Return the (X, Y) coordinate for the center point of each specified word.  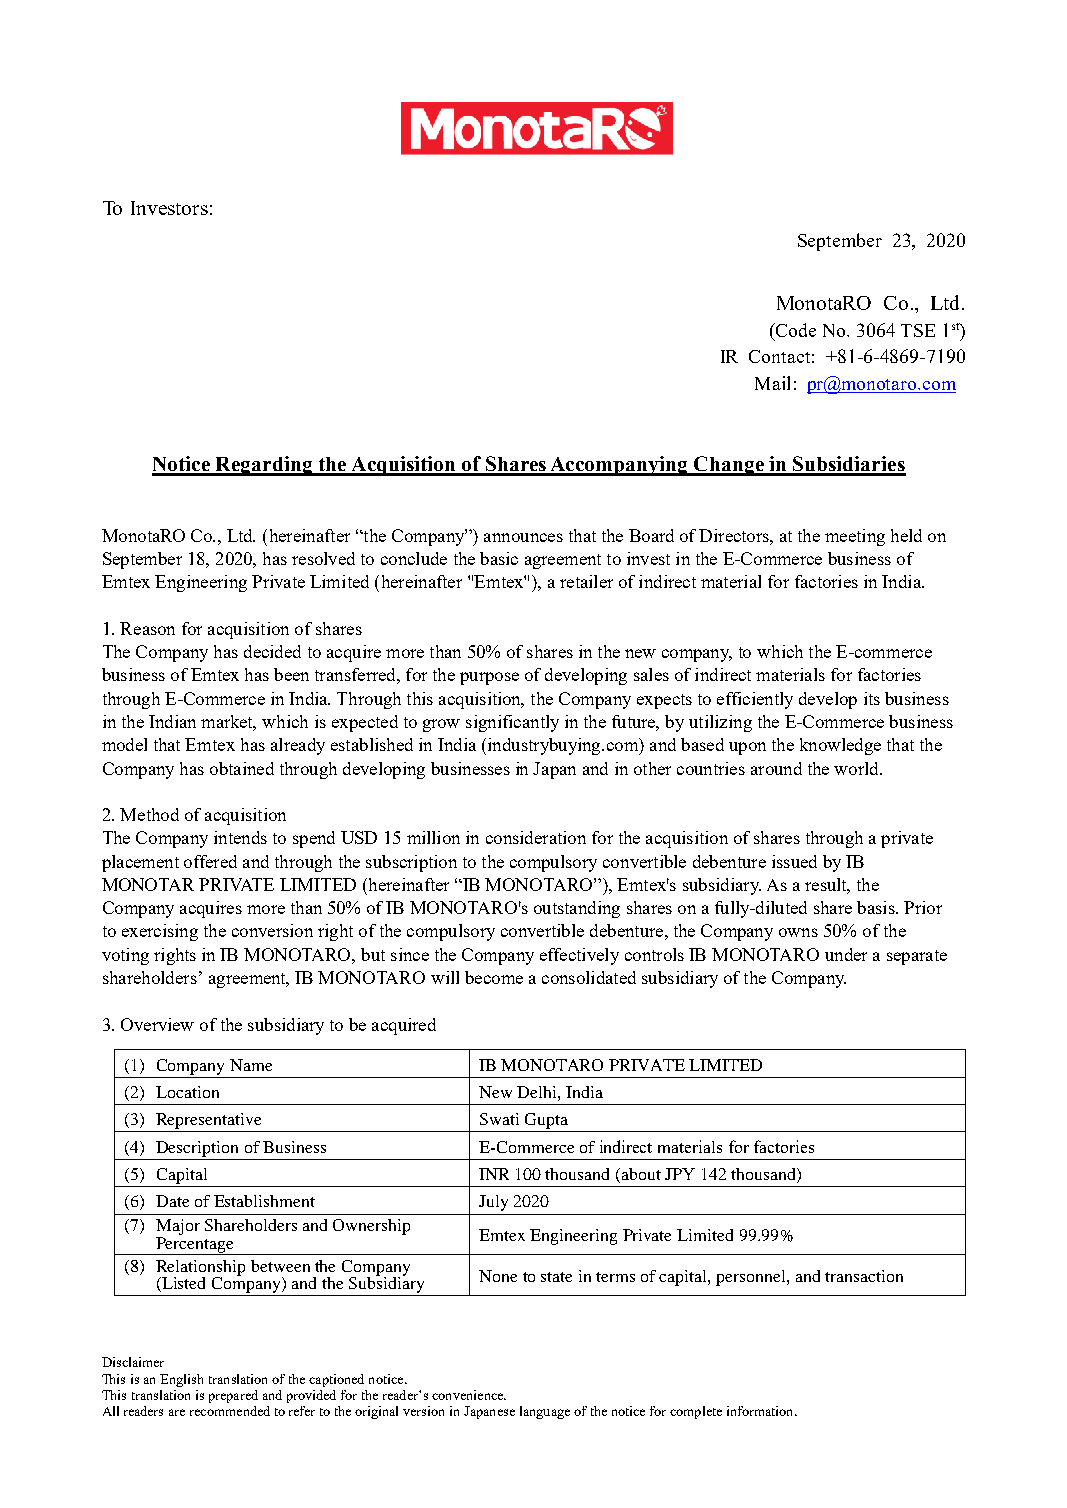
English (181, 1380)
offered (210, 861)
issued (794, 861)
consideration (536, 837)
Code (795, 330)
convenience (469, 1395)
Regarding (264, 466)
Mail (772, 383)
